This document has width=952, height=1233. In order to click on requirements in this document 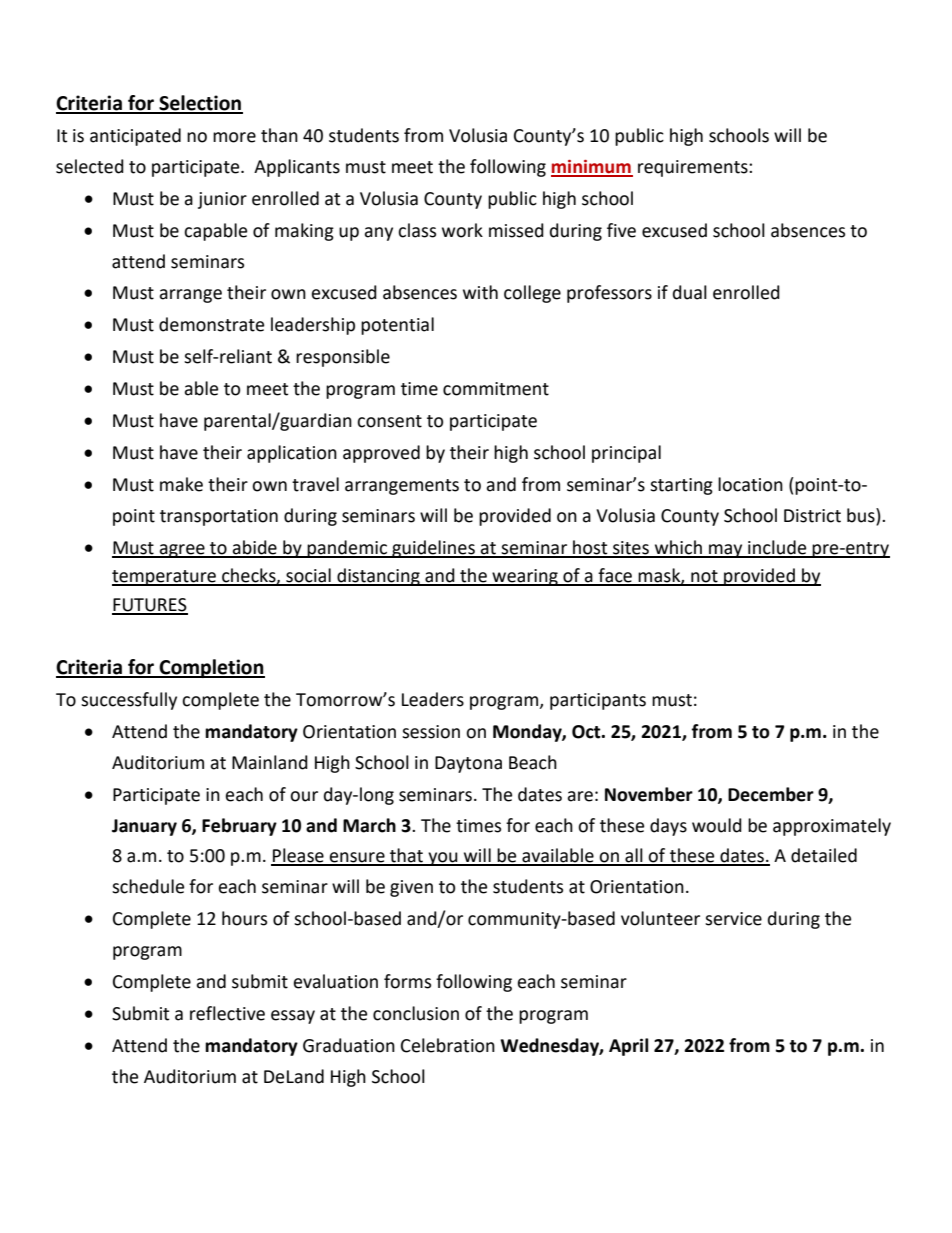, I will do `click(694, 168)`.
